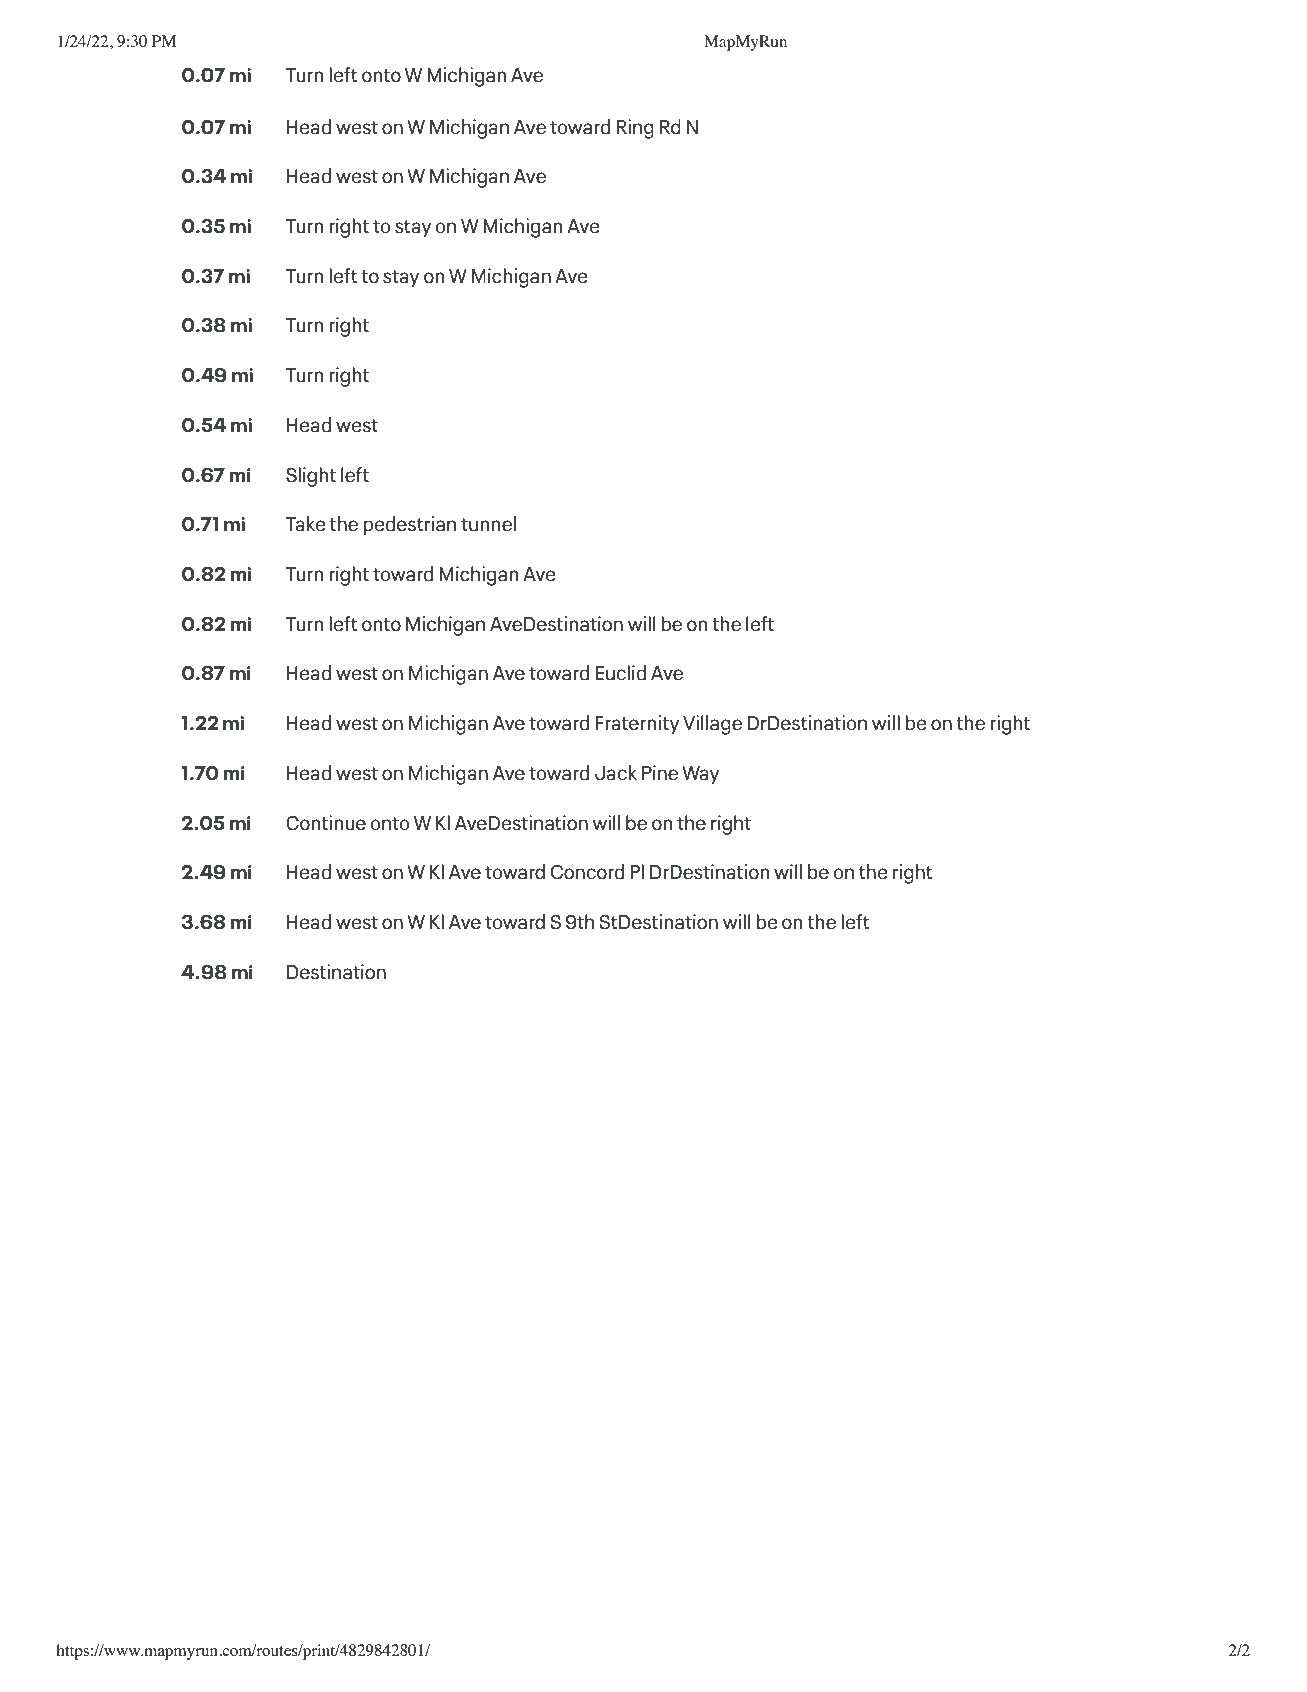 The width and height of the page is (1307, 1692). Describe the element at coordinates (326, 823) in the page. I see `Continue` at that location.
